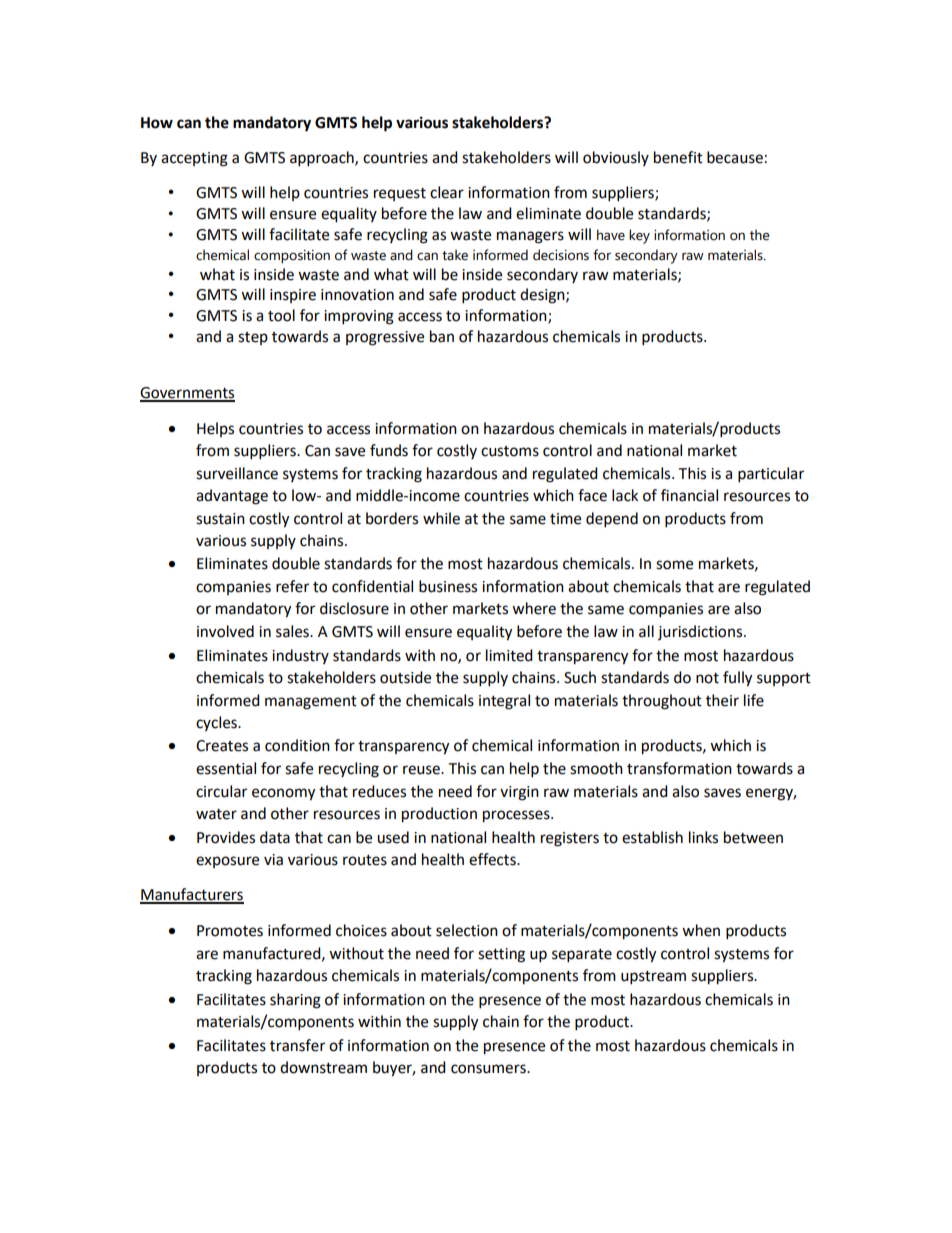  What do you see at coordinates (447, 192) in the document?
I see `clear` at bounding box center [447, 192].
